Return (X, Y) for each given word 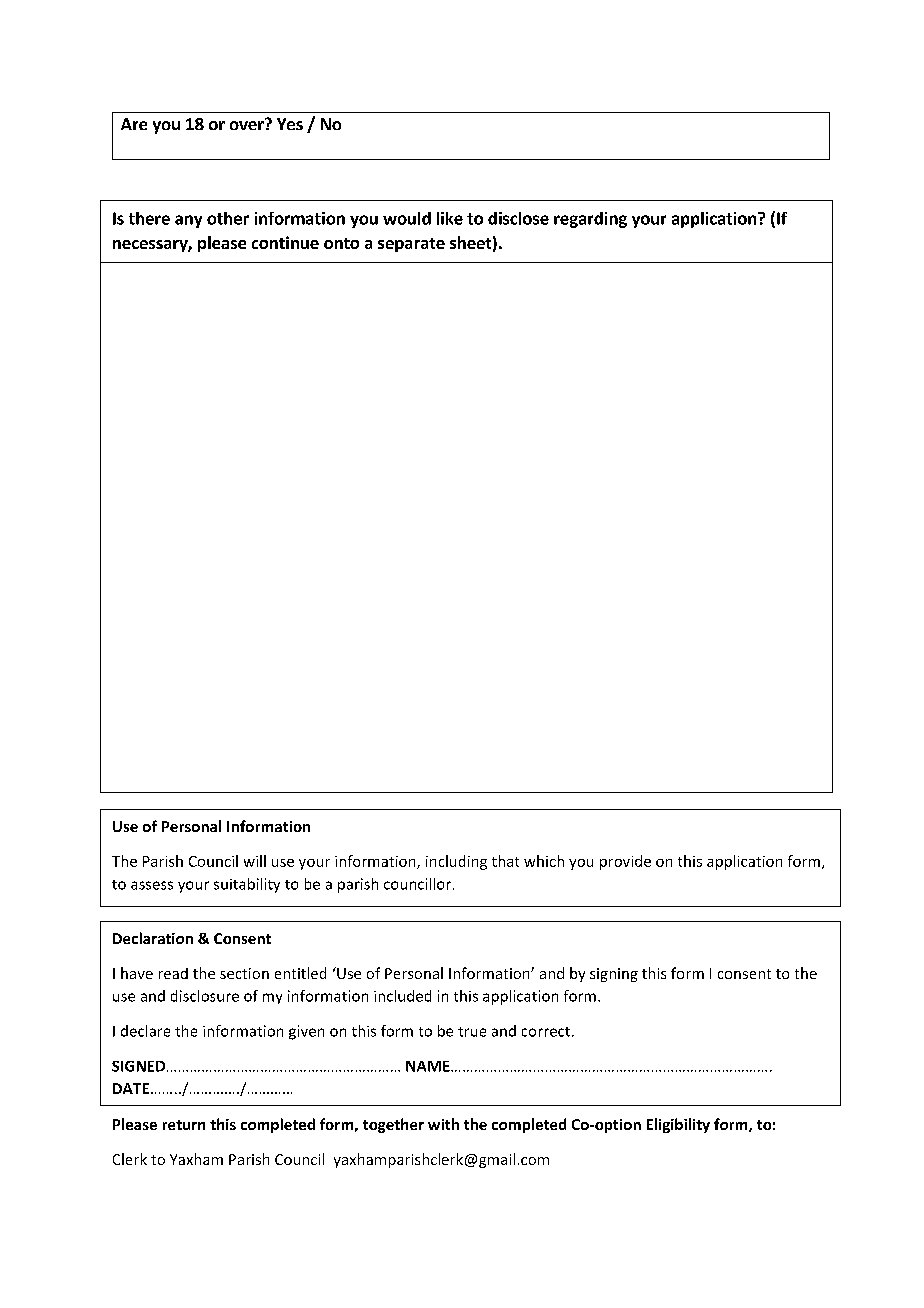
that (505, 861)
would (407, 218)
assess (152, 885)
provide (625, 862)
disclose (518, 218)
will (255, 861)
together (393, 1125)
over (248, 124)
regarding (590, 220)
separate (411, 245)
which (544, 861)
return (184, 1125)
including (456, 862)
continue (285, 242)
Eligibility (678, 1125)
